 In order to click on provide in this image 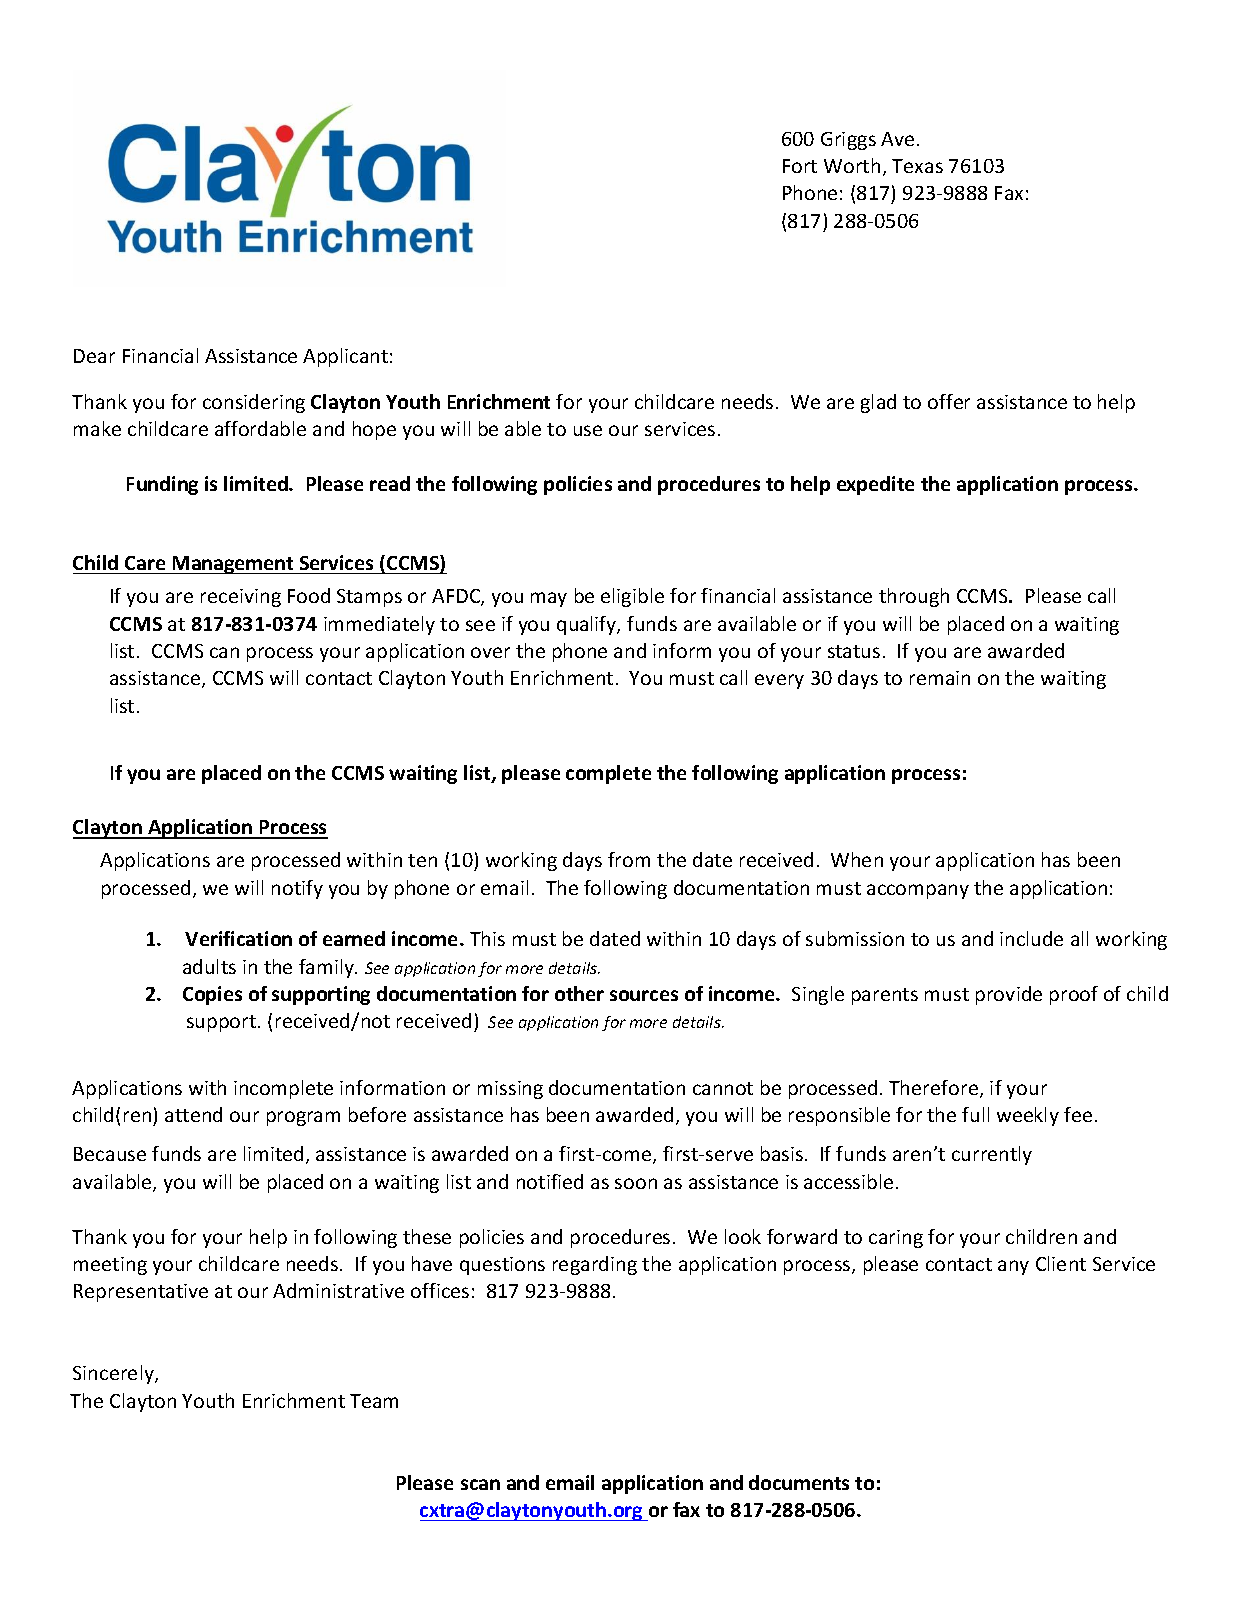, I will do `click(1009, 995)`.
